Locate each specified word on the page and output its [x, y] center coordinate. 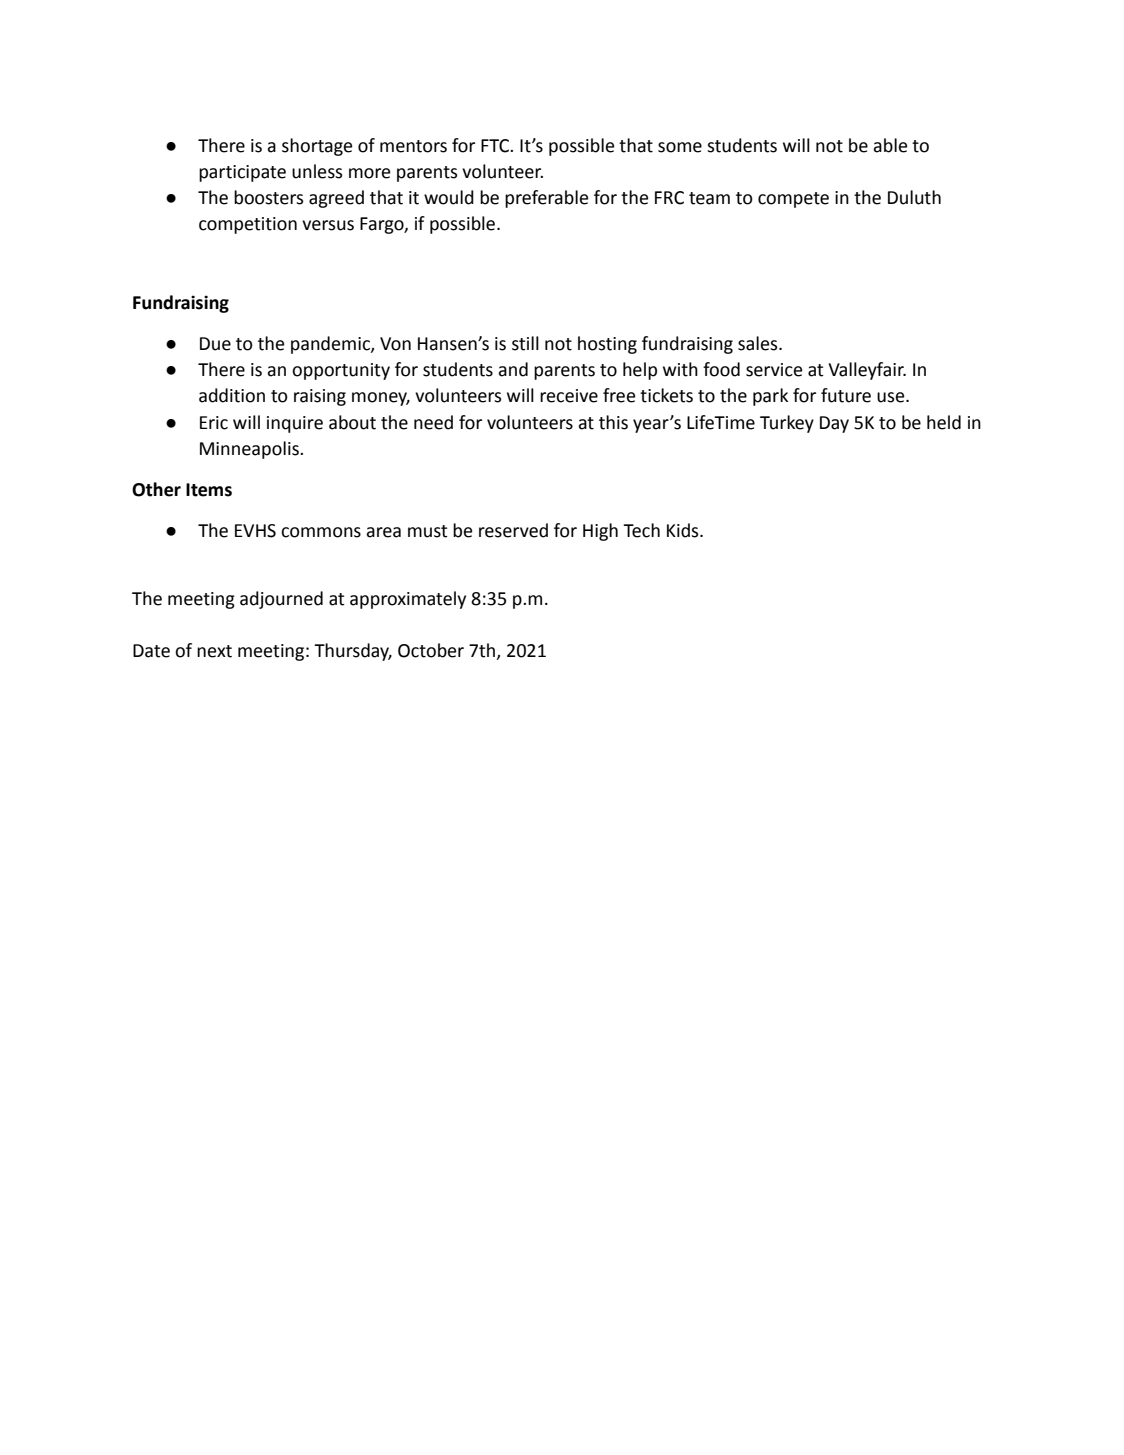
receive [569, 396]
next [214, 651]
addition [232, 395]
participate [242, 173]
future [846, 395]
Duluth [914, 197]
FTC [496, 146]
